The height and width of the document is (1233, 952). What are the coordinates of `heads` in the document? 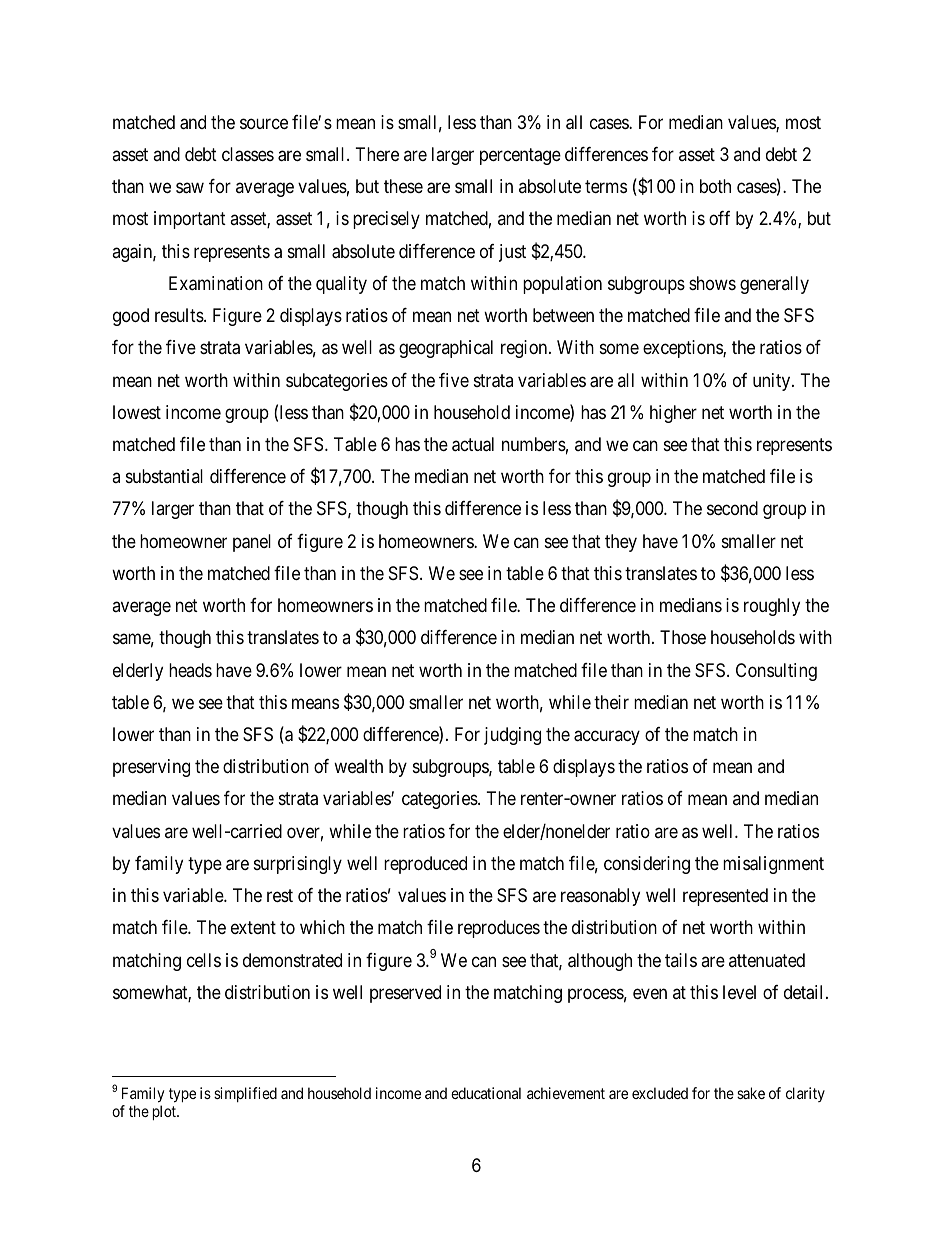 It's located at (190, 670).
